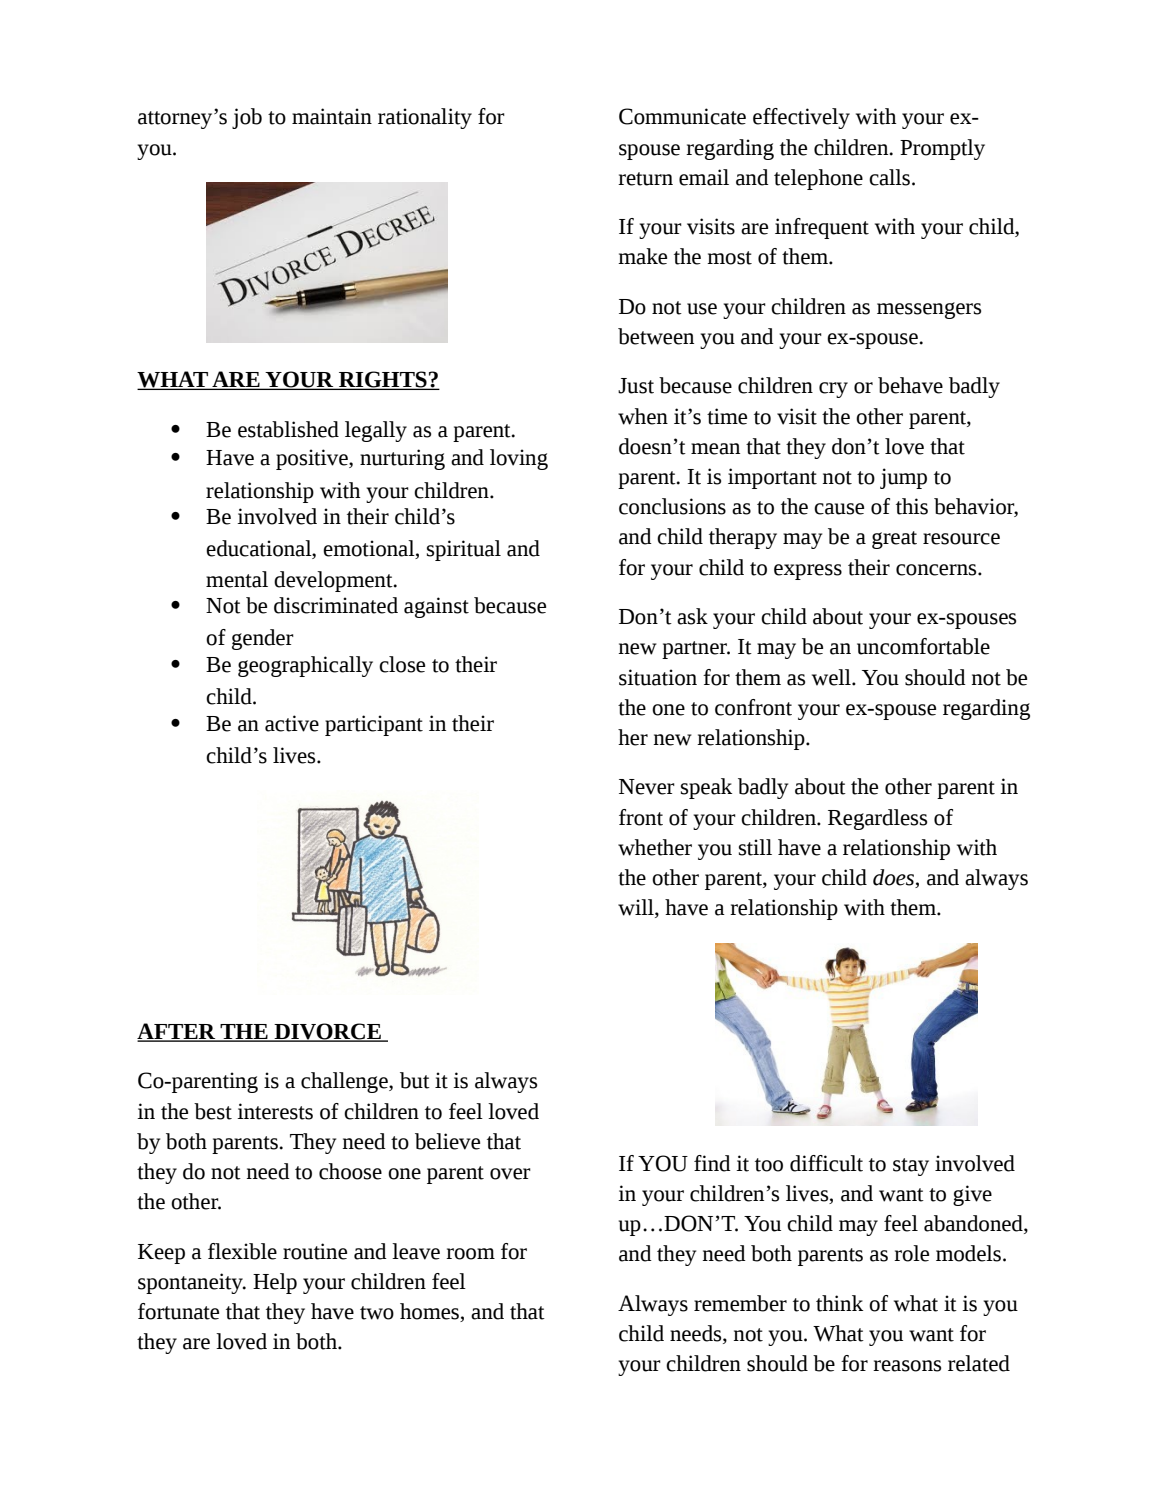 Image resolution: width=1168 pixels, height=1511 pixels. I want to click on active, so click(292, 723).
